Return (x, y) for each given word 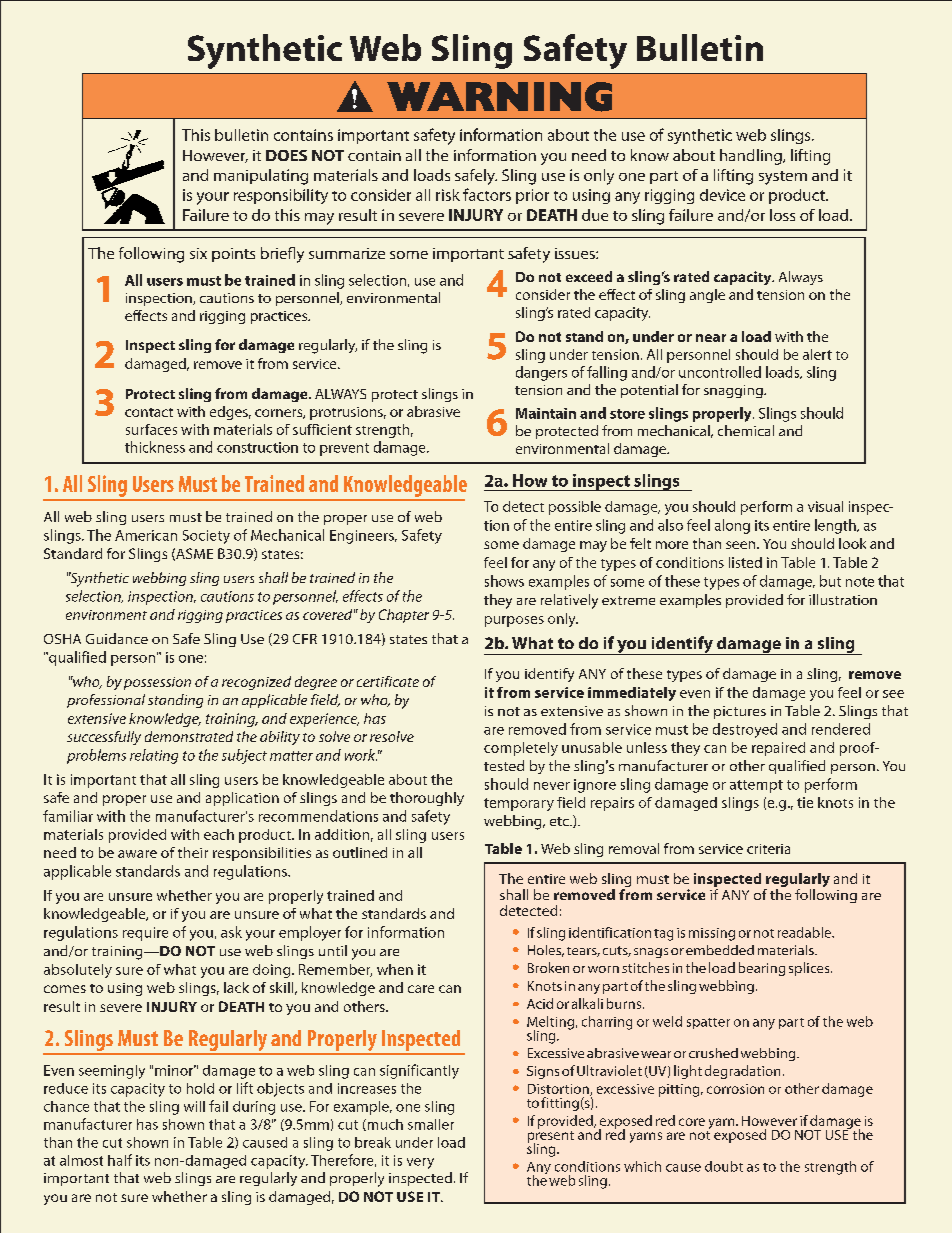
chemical (746, 430)
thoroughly (427, 799)
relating (154, 756)
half (120, 1160)
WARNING (499, 97)
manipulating (261, 177)
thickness (155, 447)
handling (752, 157)
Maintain (546, 413)
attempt (756, 786)
